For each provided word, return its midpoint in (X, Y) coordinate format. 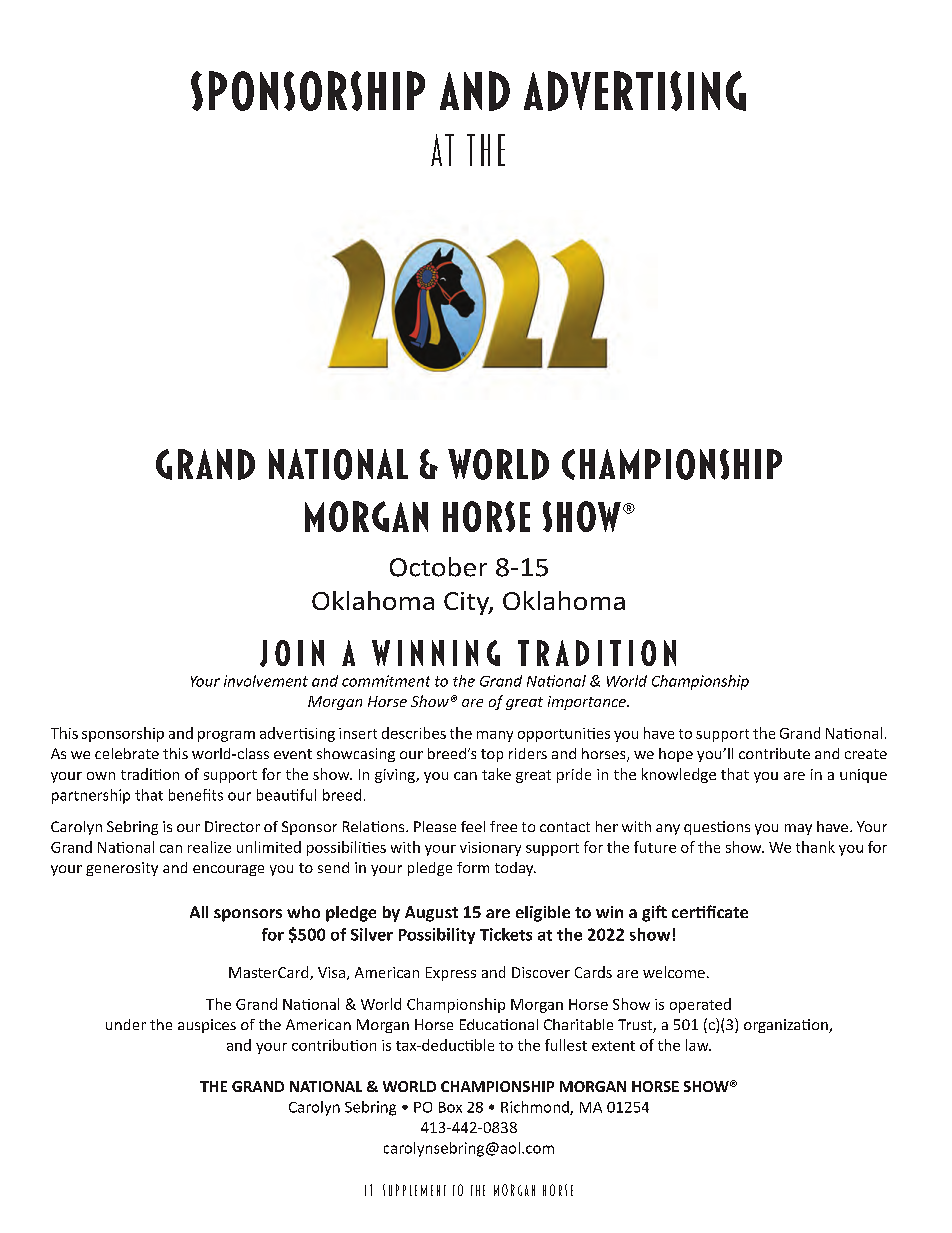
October (438, 567)
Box (450, 1107)
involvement (266, 681)
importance (588, 703)
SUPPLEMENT (414, 1190)
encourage (228, 870)
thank (815, 847)
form (473, 867)
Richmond (536, 1108)
